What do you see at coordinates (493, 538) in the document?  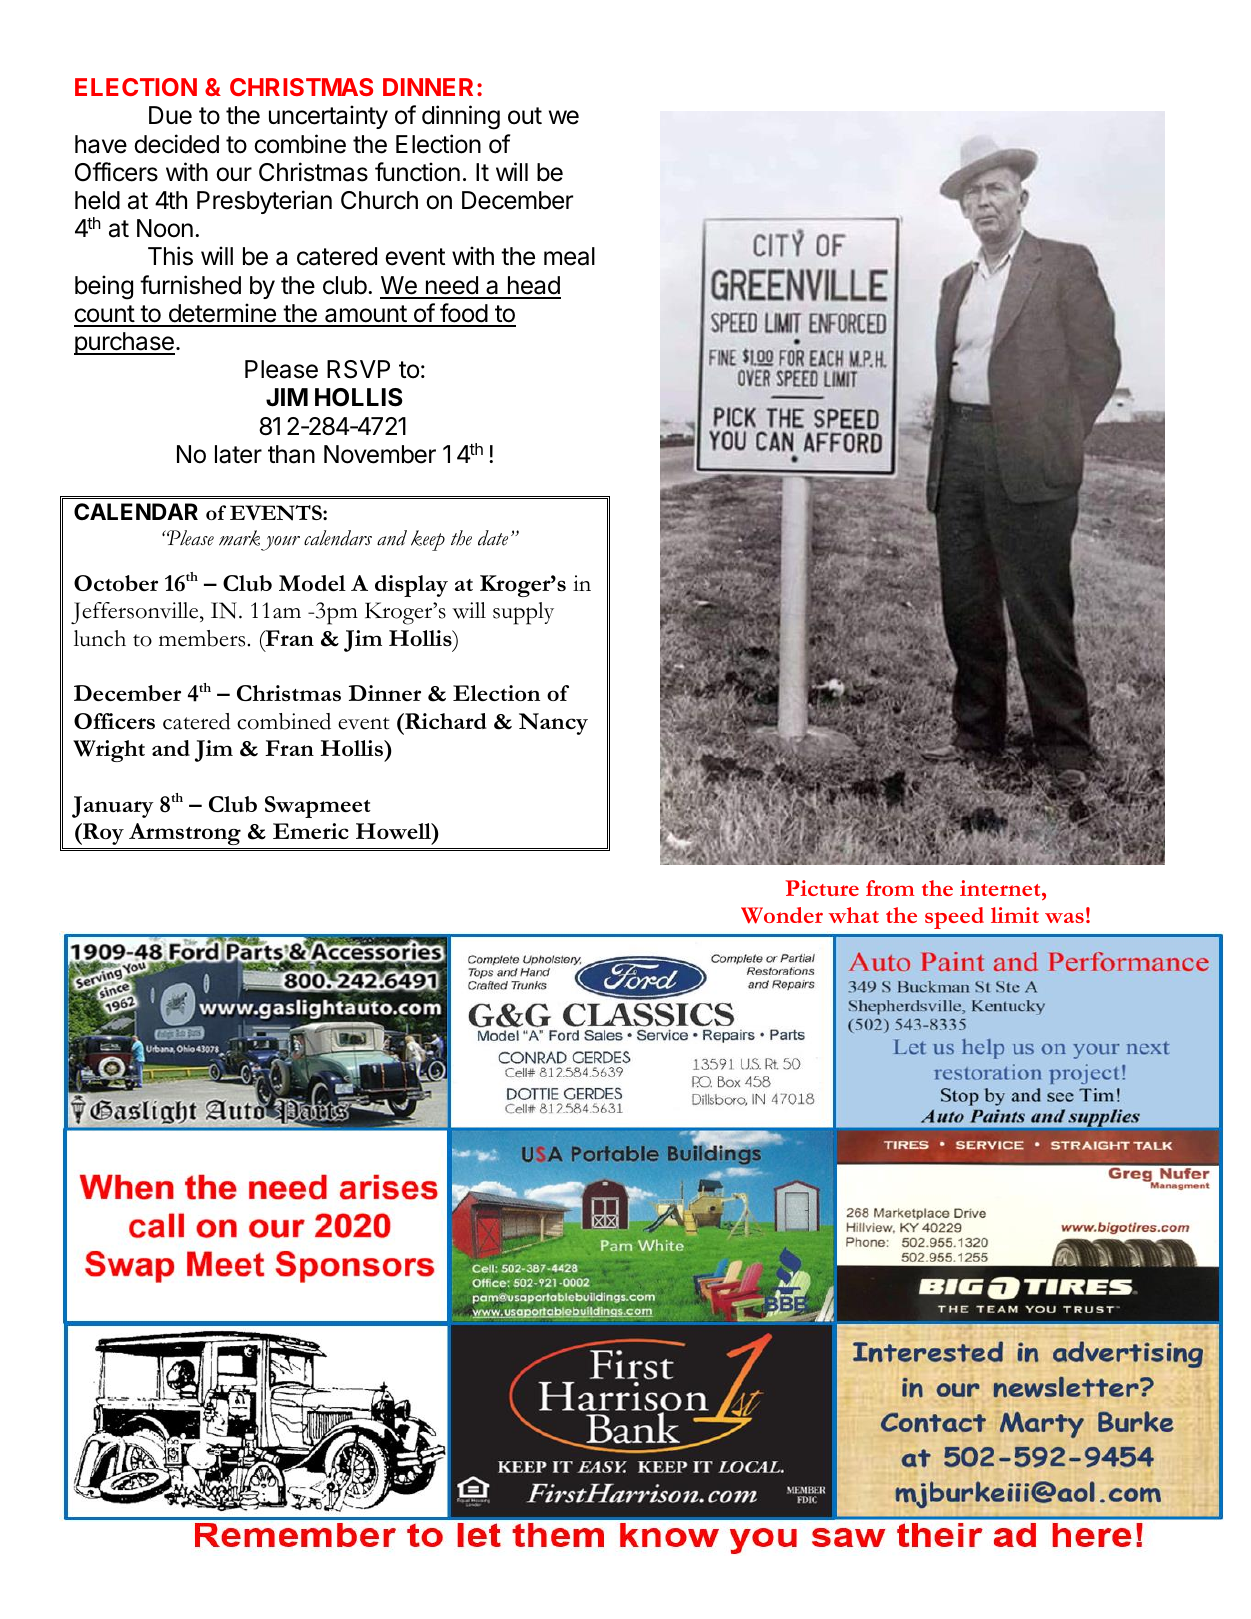 I see `date` at bounding box center [493, 538].
